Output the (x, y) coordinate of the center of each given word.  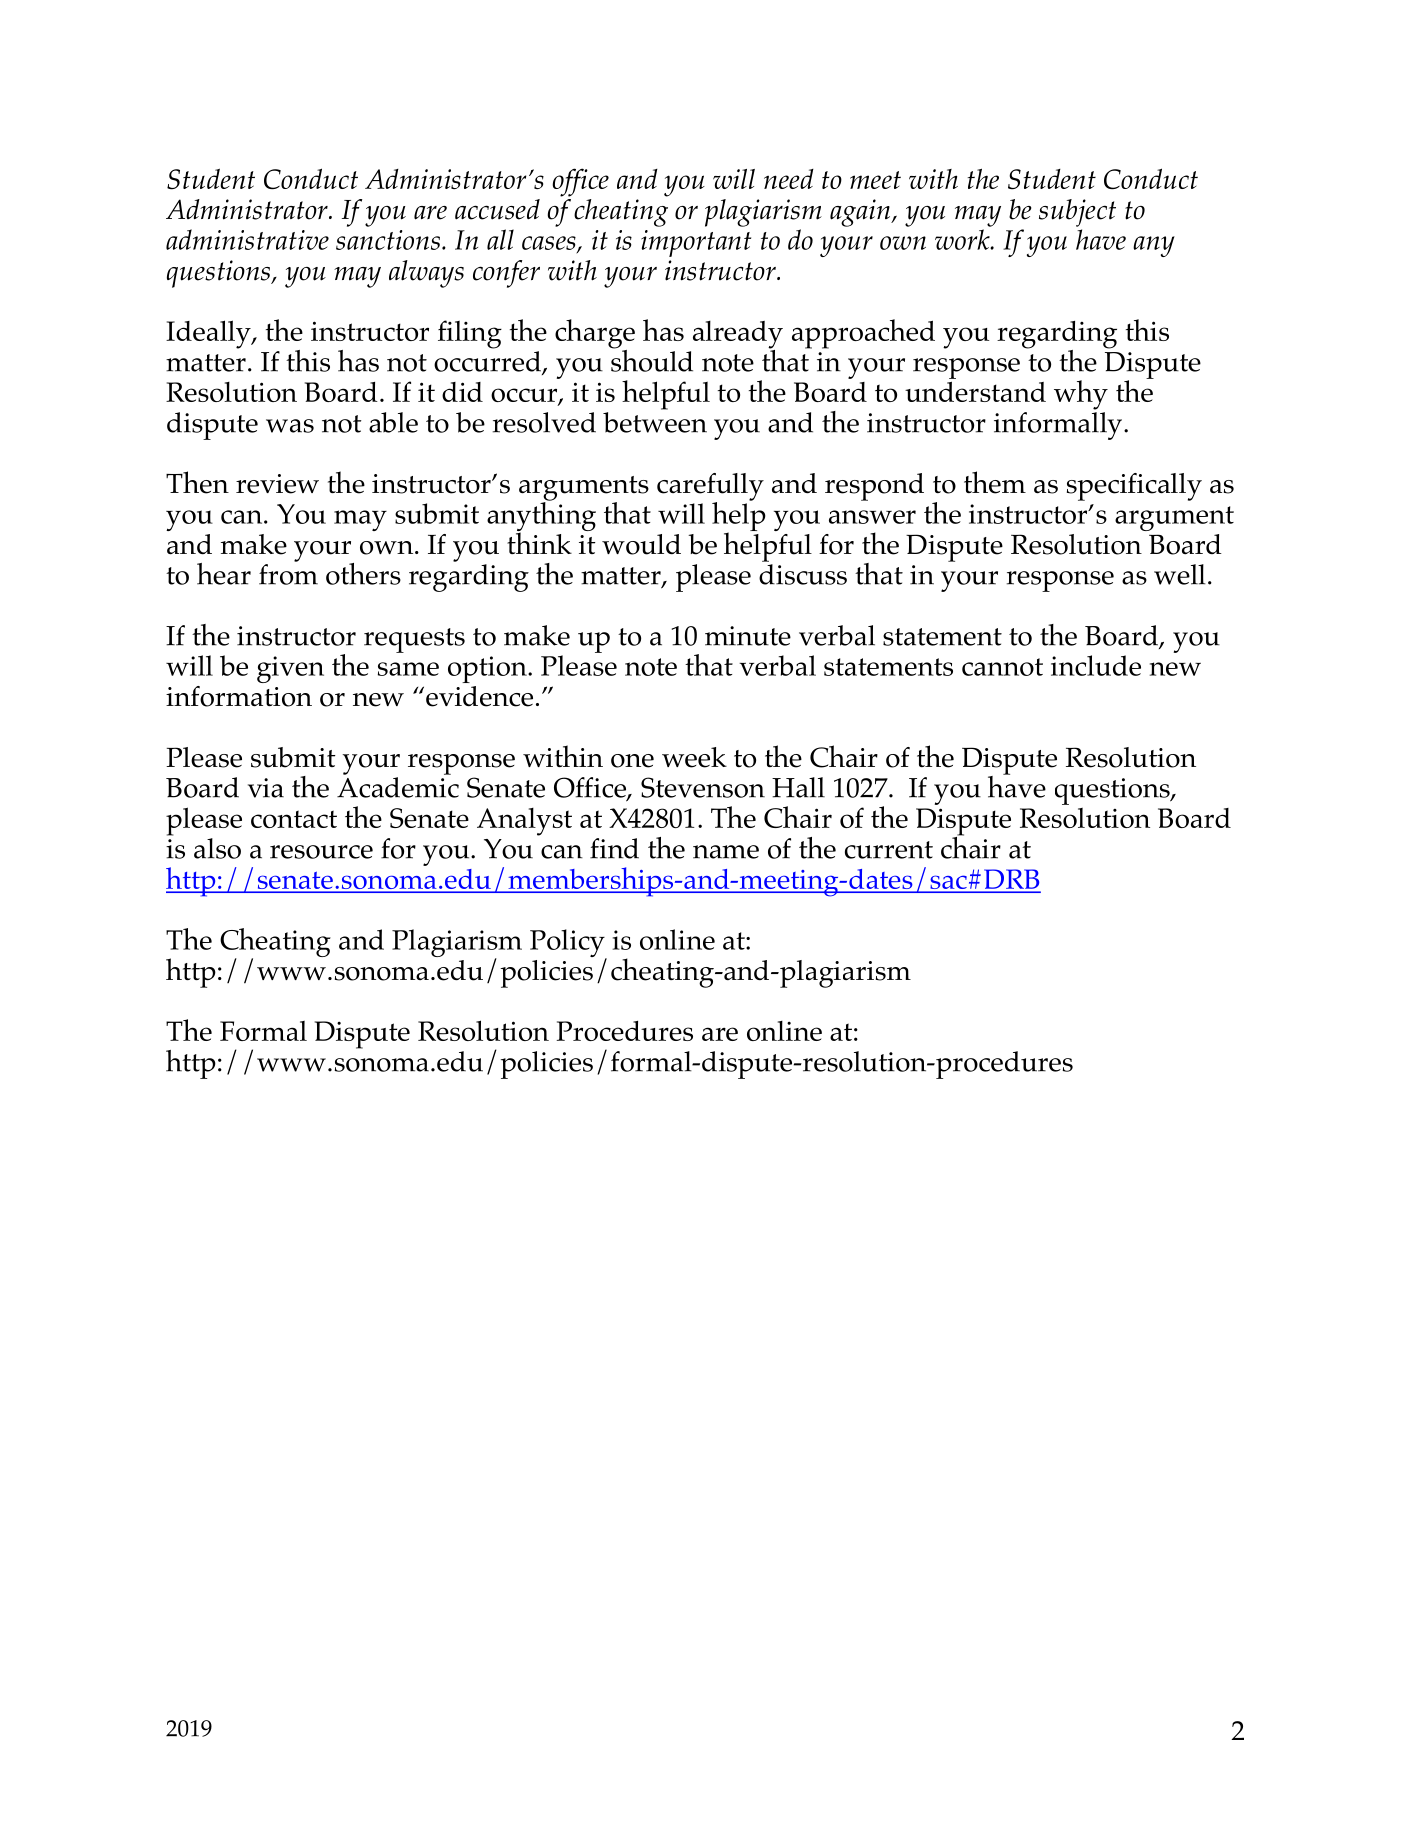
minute (748, 636)
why (1081, 395)
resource (321, 852)
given (290, 669)
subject (1077, 213)
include (1096, 665)
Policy (568, 944)
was (290, 426)
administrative (247, 239)
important (696, 243)
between (655, 422)
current (889, 850)
